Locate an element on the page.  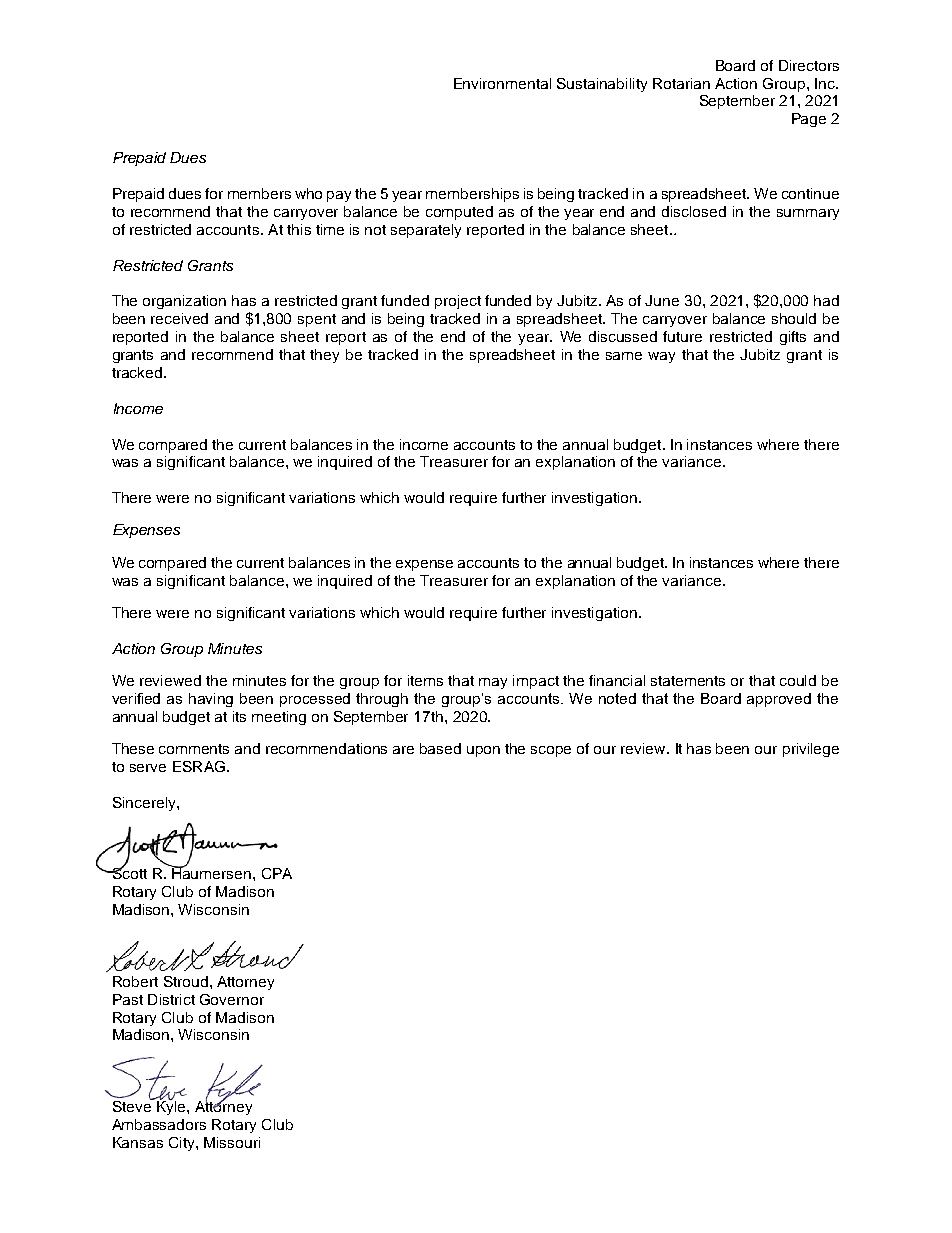
Kyle is located at coordinates (171, 1106).
